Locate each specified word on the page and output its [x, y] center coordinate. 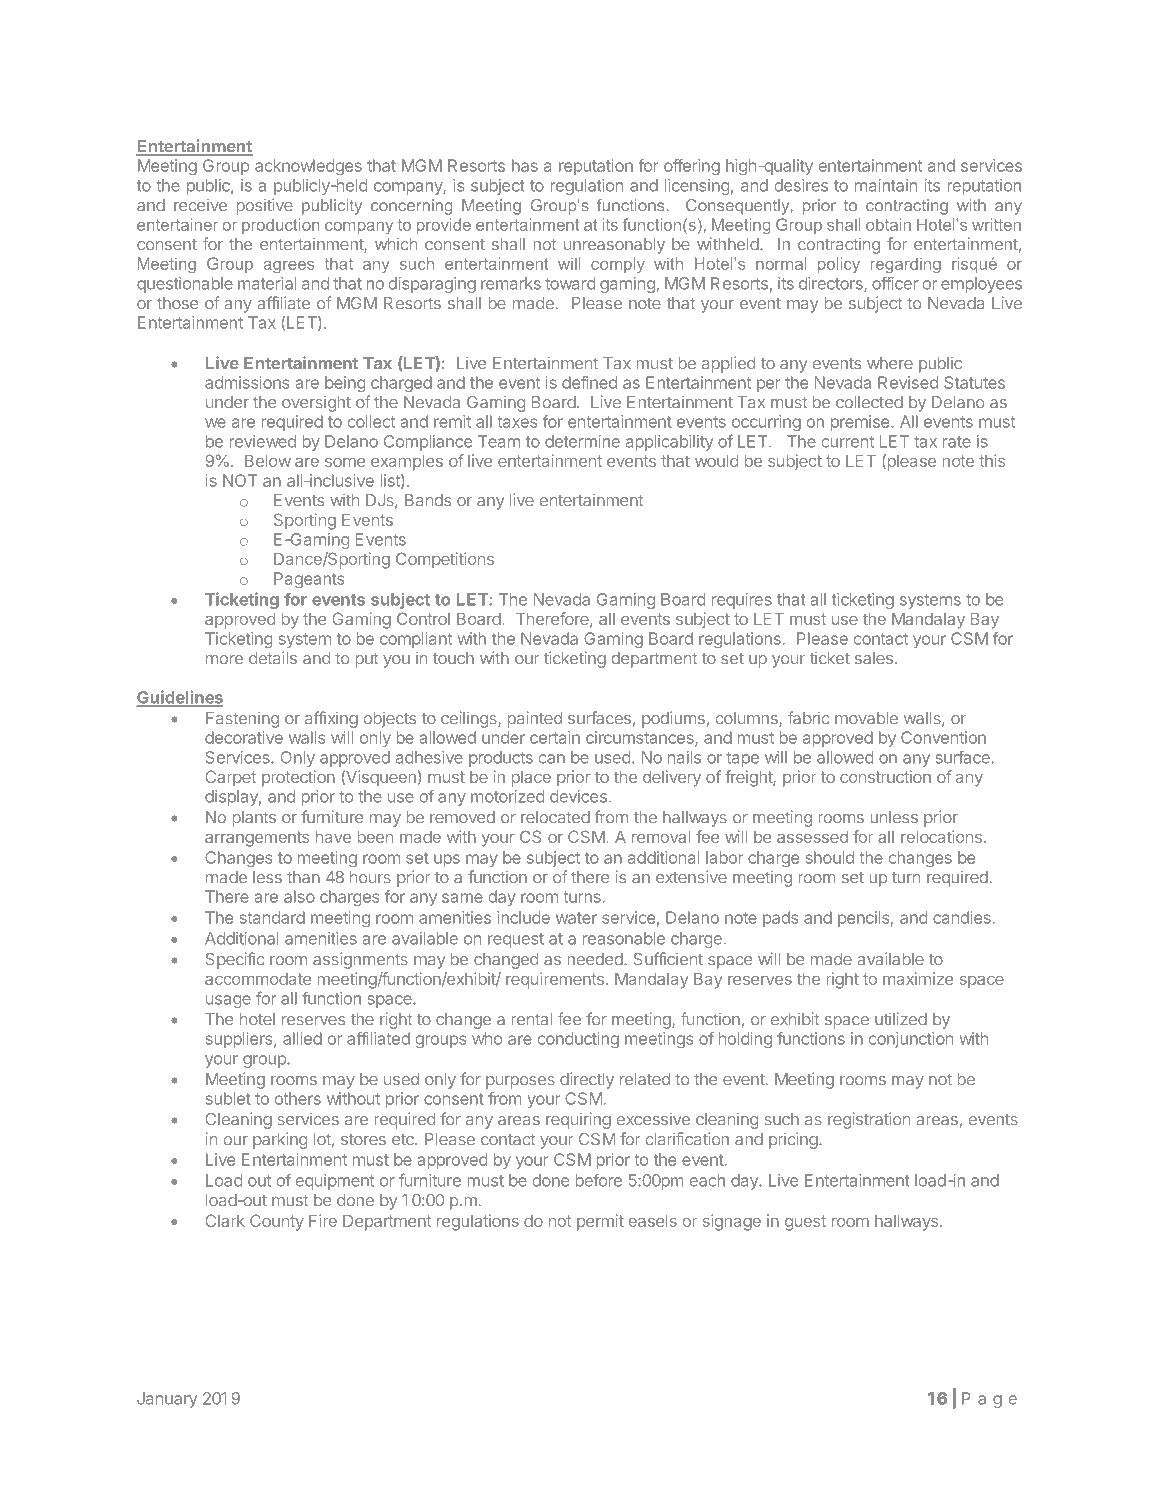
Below [268, 460]
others [298, 1098]
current [848, 442]
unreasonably [614, 246]
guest [805, 1223]
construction [885, 776]
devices [578, 796]
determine [582, 441]
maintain [886, 185]
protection [298, 778]
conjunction [911, 1040]
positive [264, 206]
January [167, 1400]
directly [587, 1080]
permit [600, 1222]
